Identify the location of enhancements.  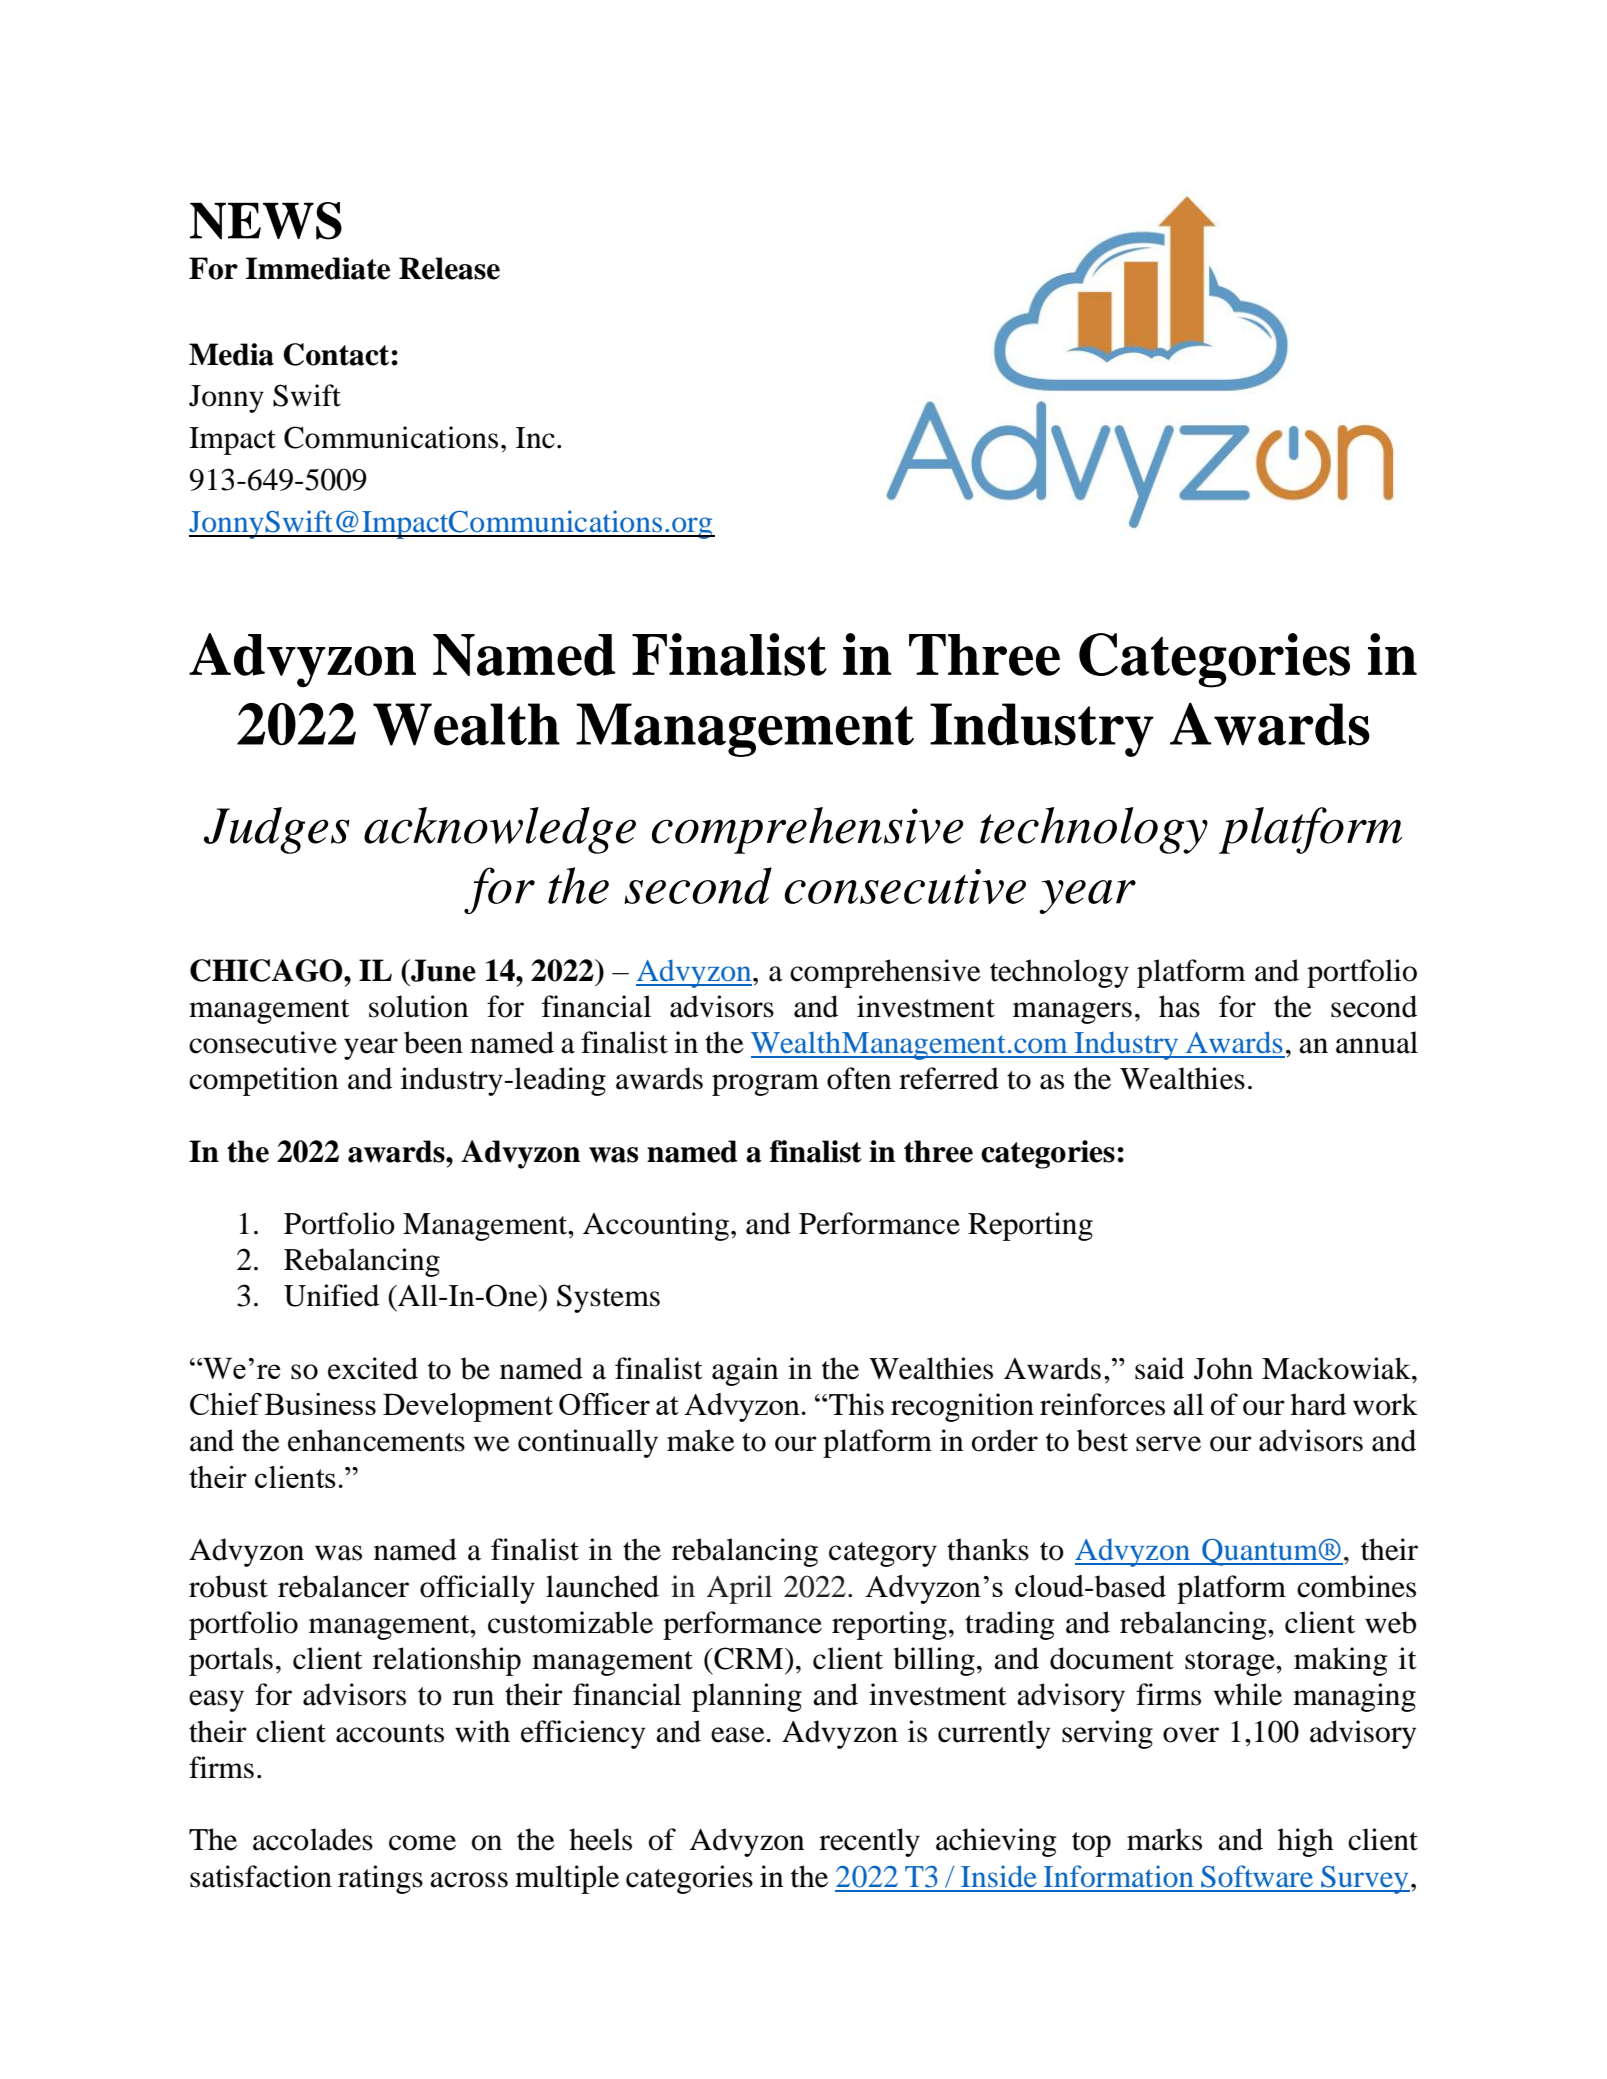
(376, 1440).
